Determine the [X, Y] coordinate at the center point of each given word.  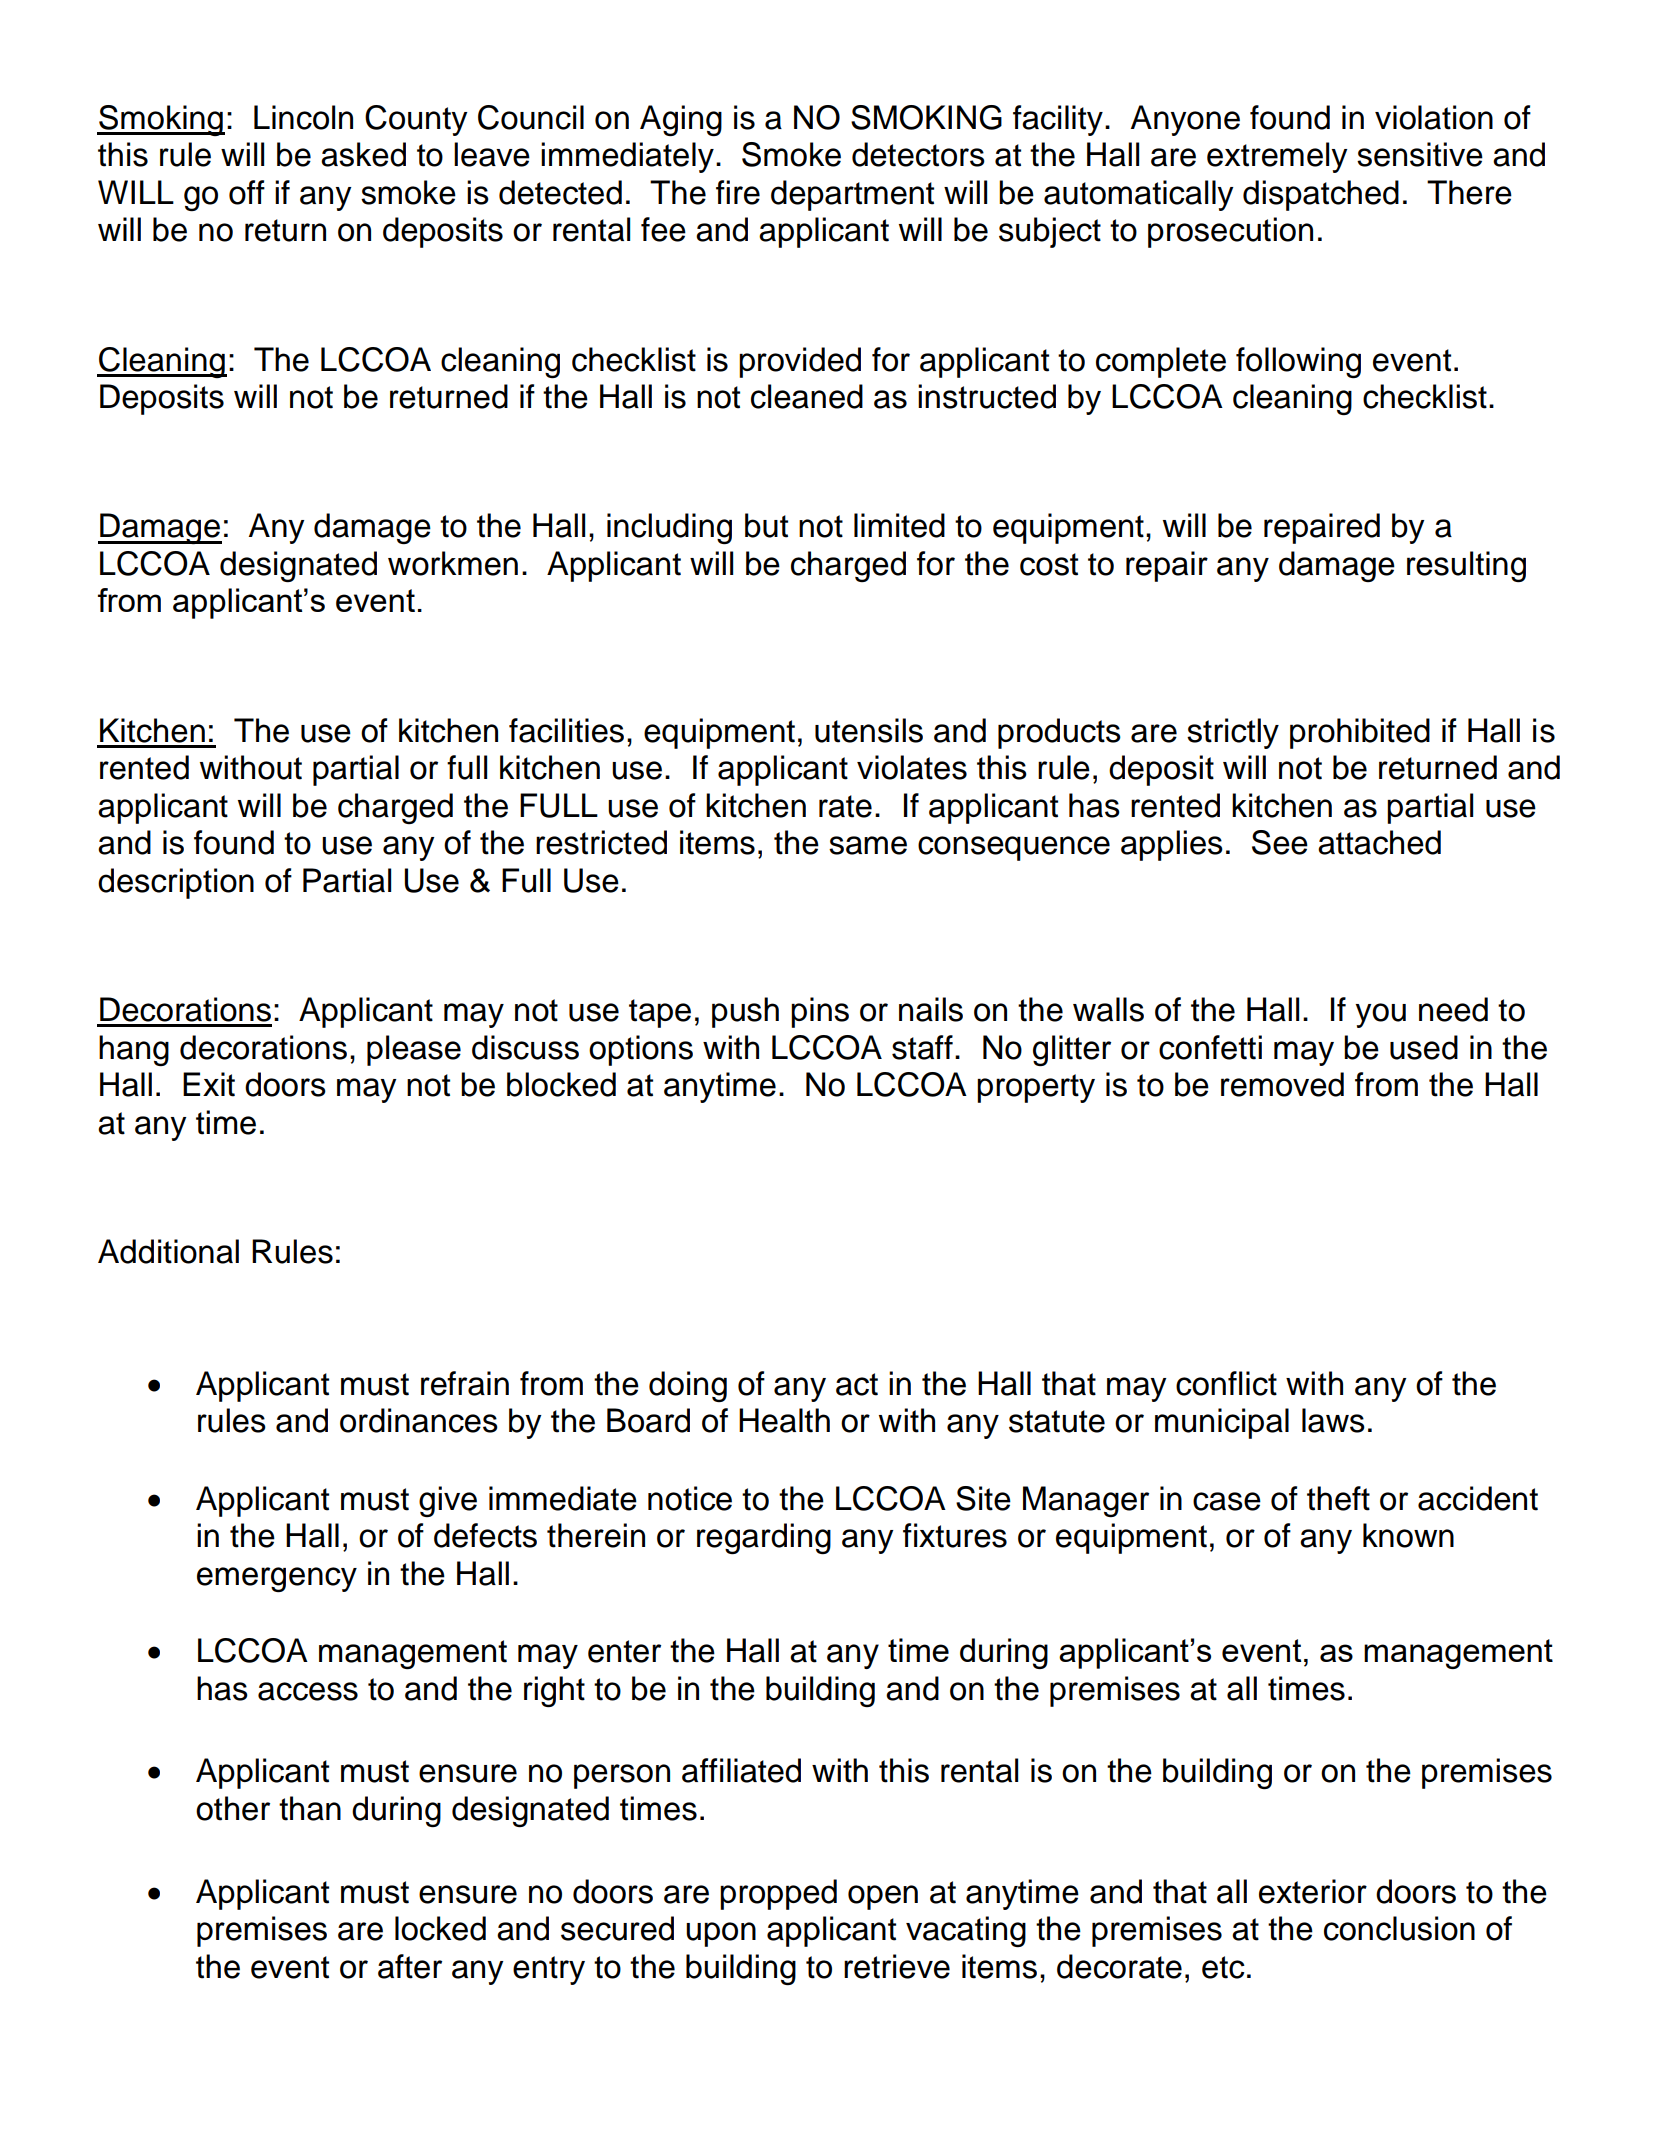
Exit [209, 1084]
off [247, 192]
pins [820, 1012]
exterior [1313, 1891]
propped [778, 1894]
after [410, 1966]
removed [1282, 1084]
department [852, 195]
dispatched [1321, 195]
